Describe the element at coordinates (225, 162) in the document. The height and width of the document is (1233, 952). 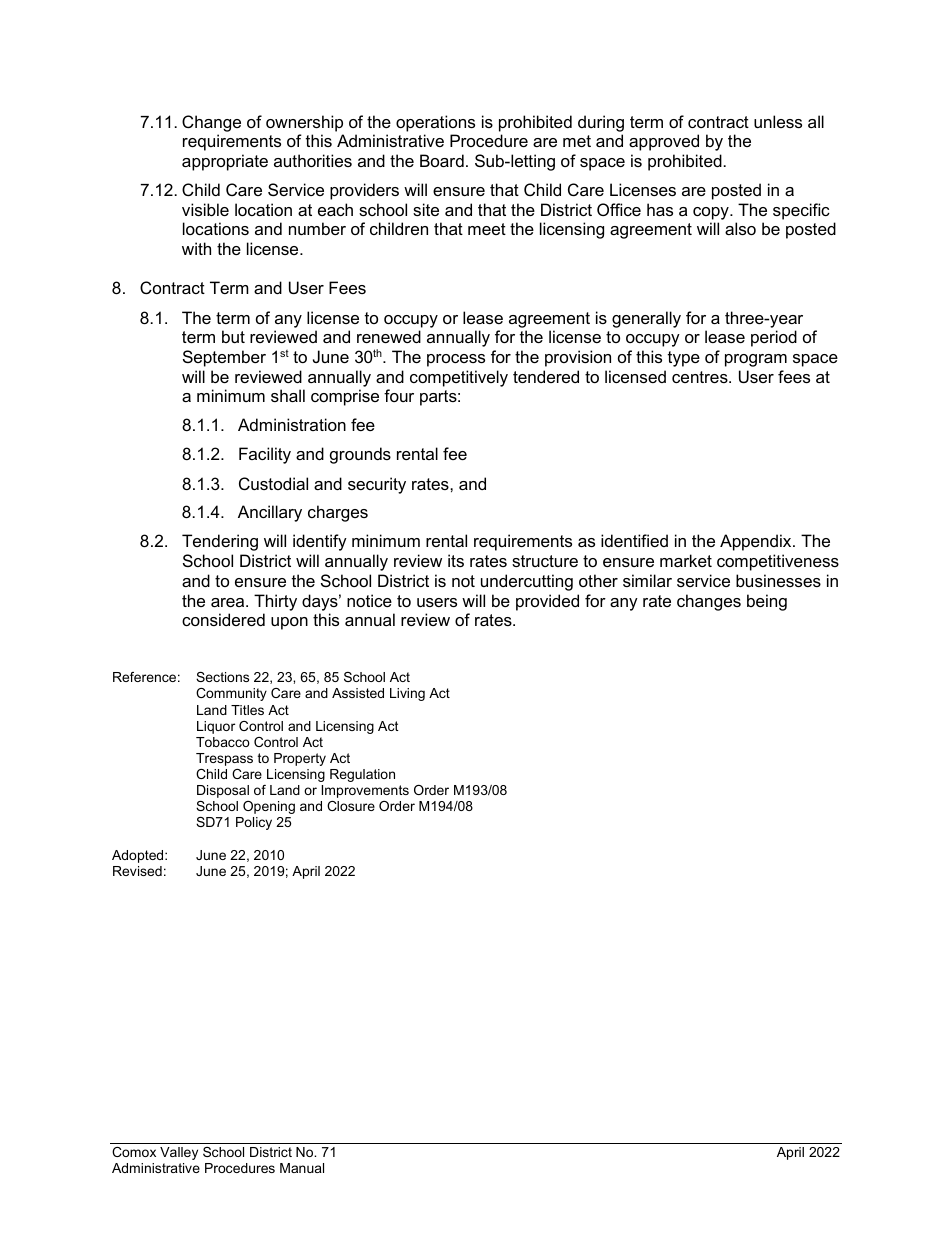
I see `appropriate` at that location.
